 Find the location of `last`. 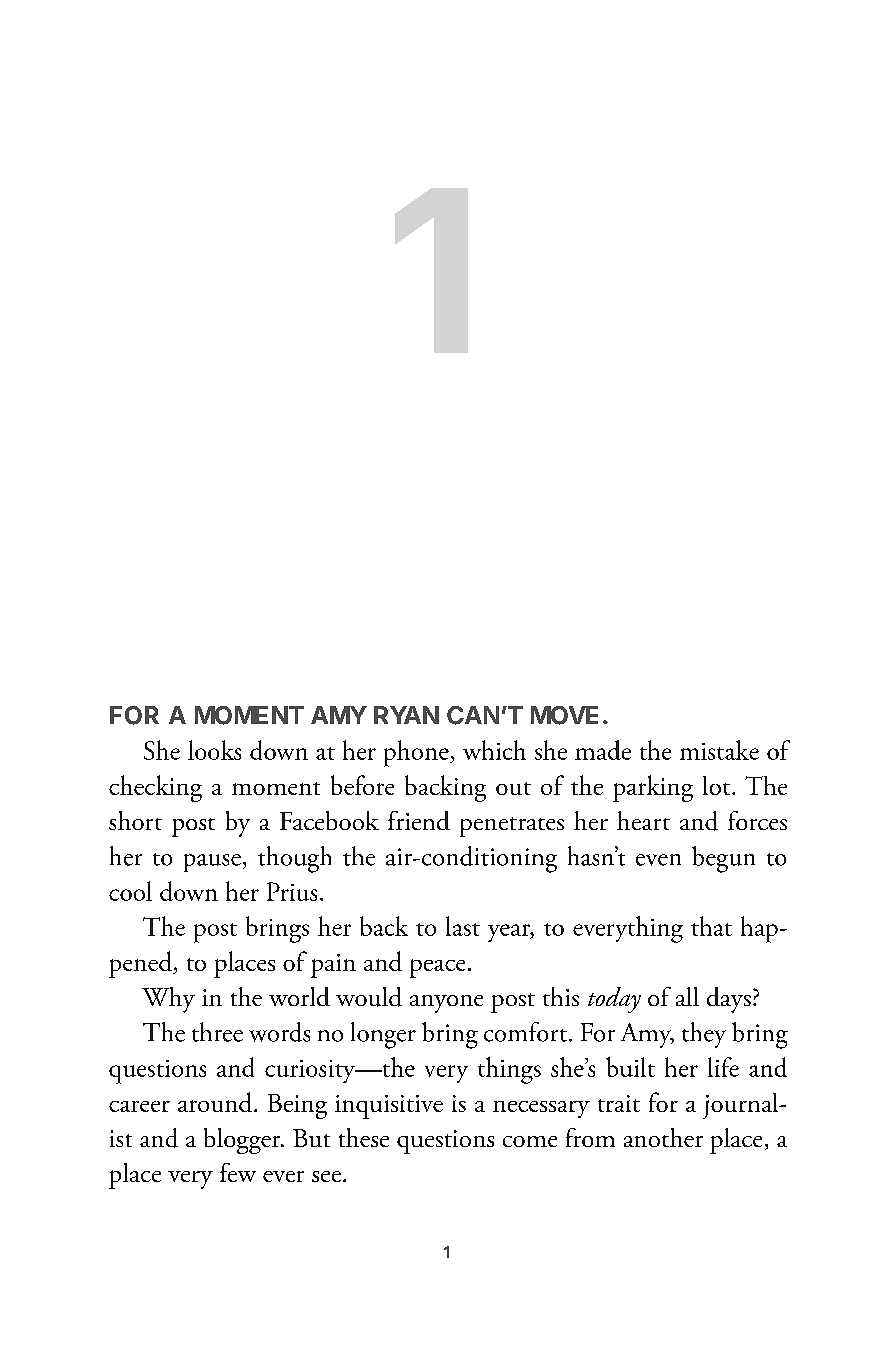

last is located at coordinates (463, 926).
